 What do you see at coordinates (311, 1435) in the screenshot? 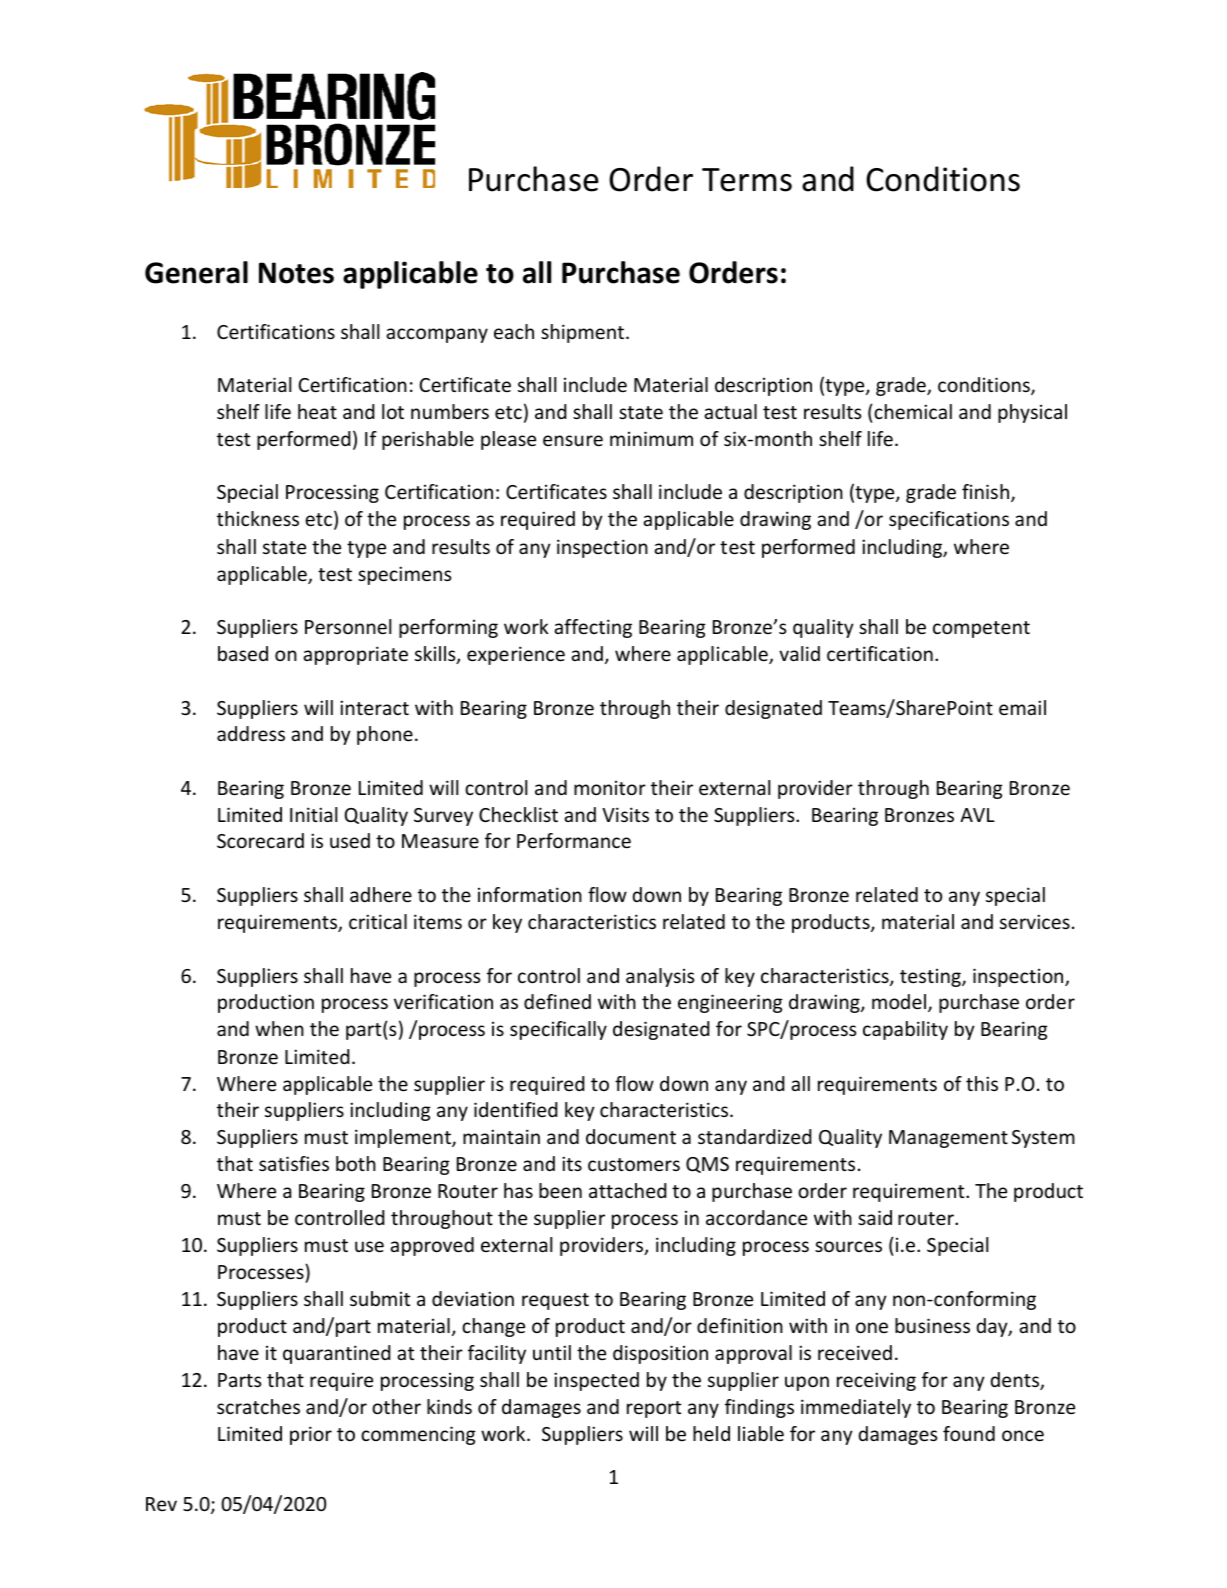
I see `prior` at bounding box center [311, 1435].
